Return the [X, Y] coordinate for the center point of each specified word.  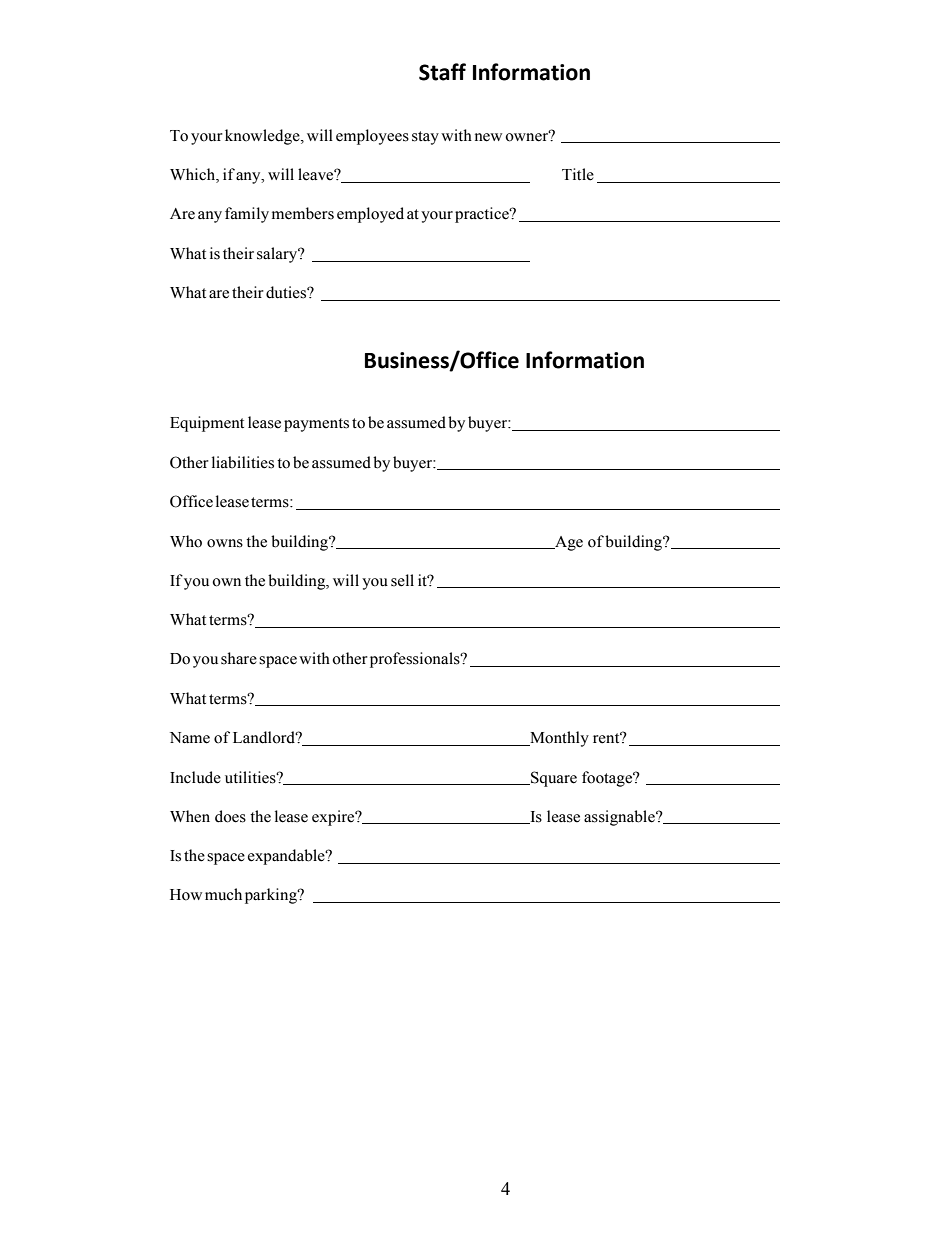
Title [578, 174]
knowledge [263, 137]
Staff [442, 72]
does [230, 816]
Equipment [207, 424]
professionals [416, 660]
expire [334, 818]
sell [402, 580]
